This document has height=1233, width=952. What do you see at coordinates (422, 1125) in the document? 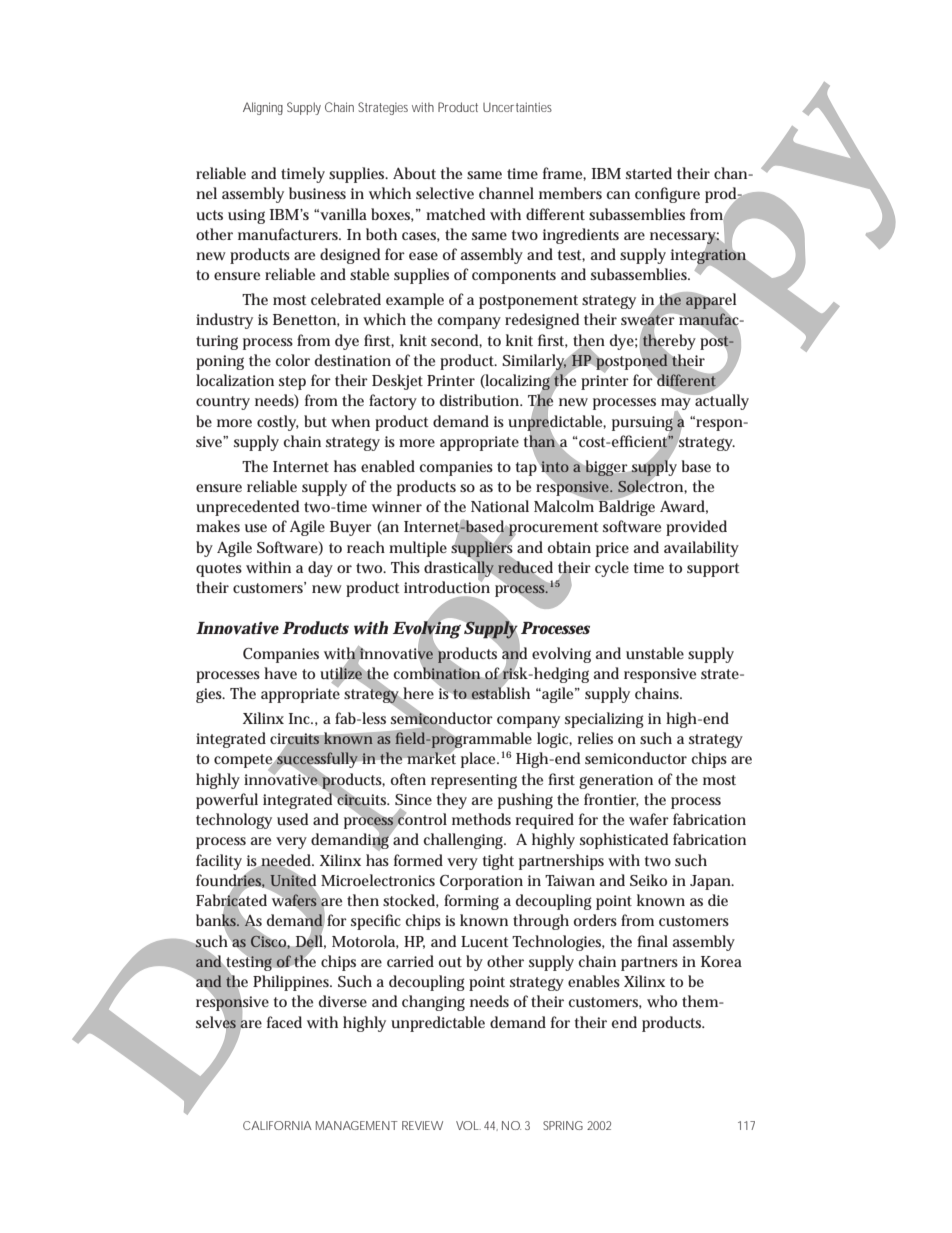
I see `REVIEW` at bounding box center [422, 1125].
